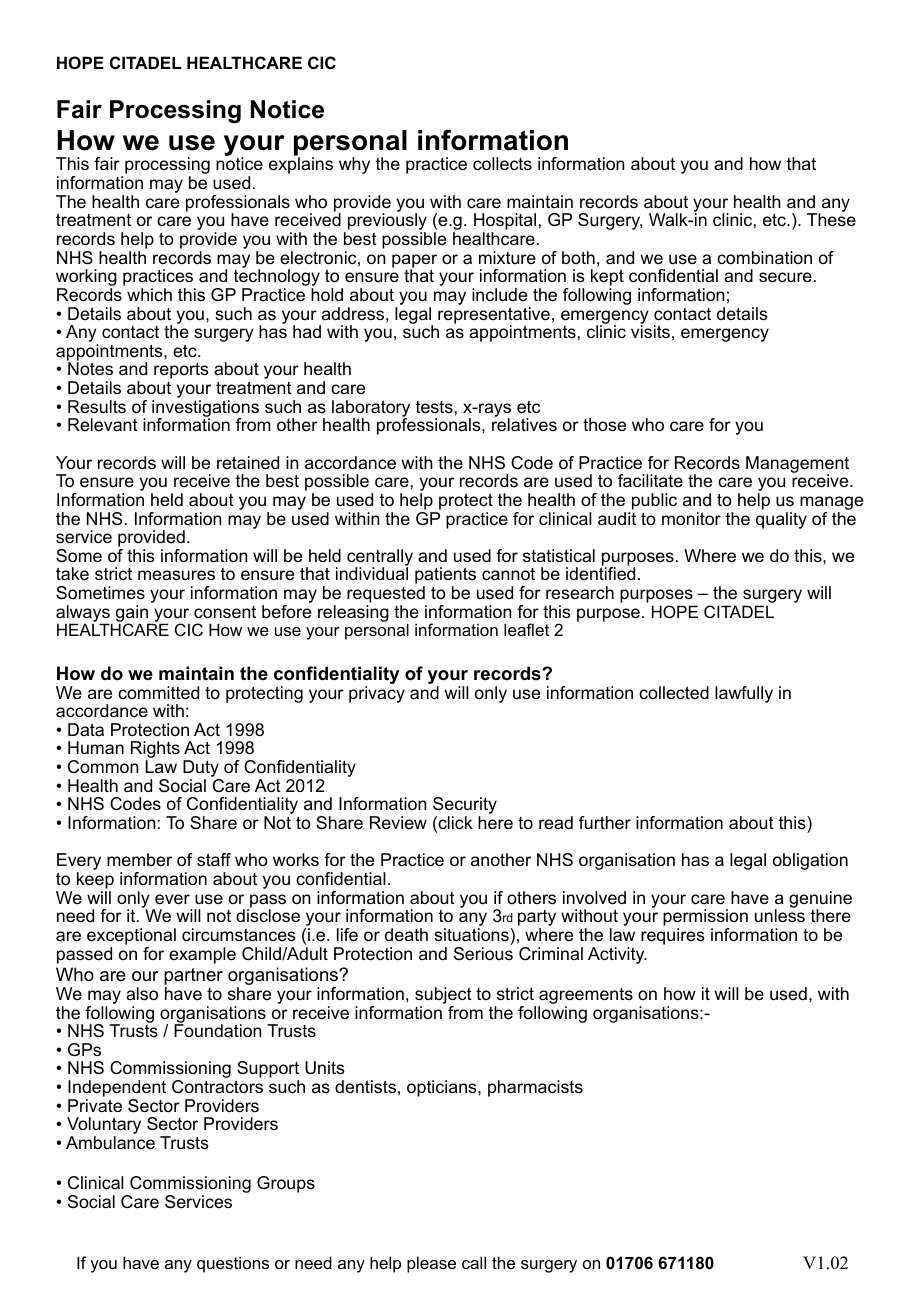  Describe the element at coordinates (673, 936) in the document. I see `requires` at that location.
